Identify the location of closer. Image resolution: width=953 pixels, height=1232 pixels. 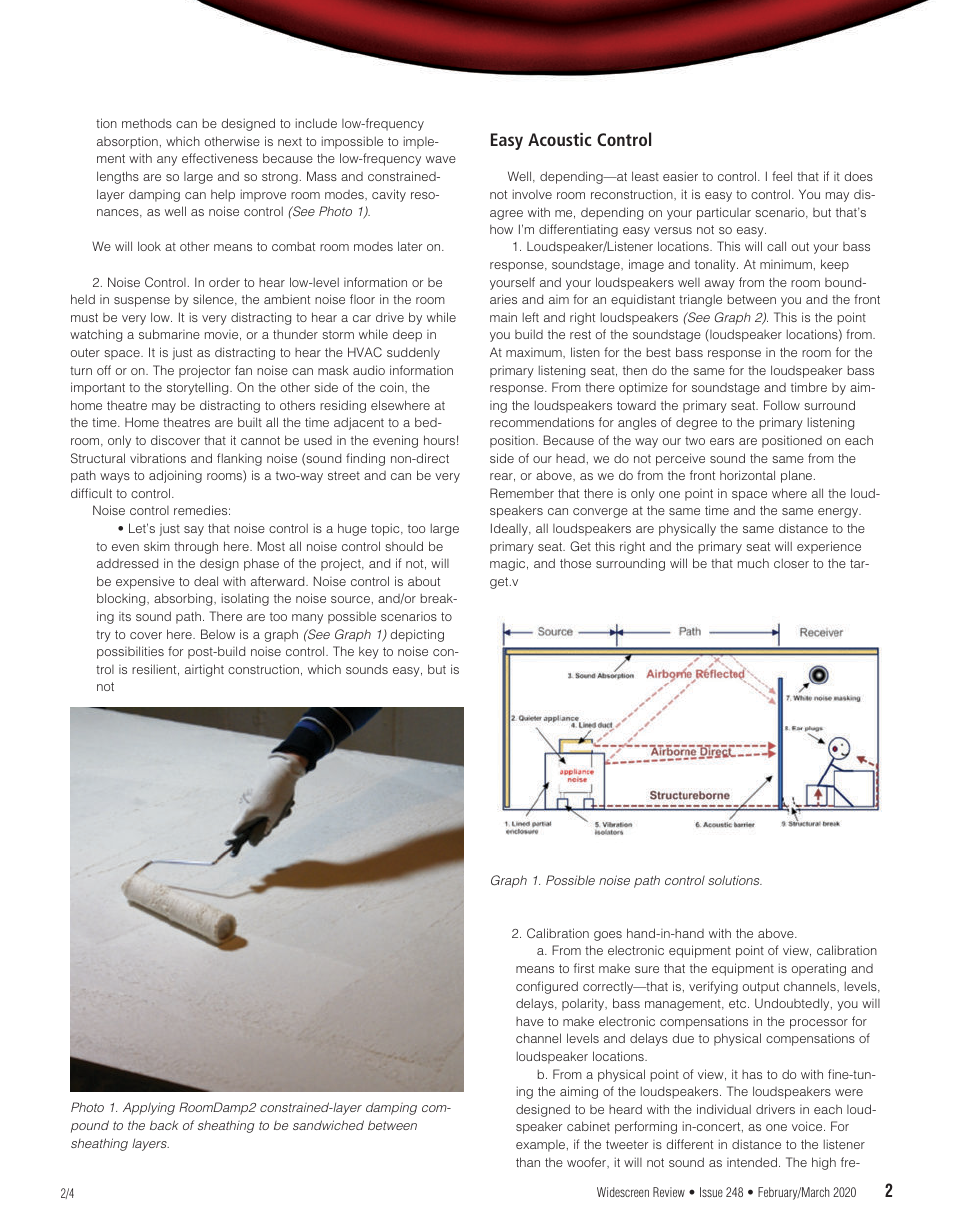
(791, 563).
